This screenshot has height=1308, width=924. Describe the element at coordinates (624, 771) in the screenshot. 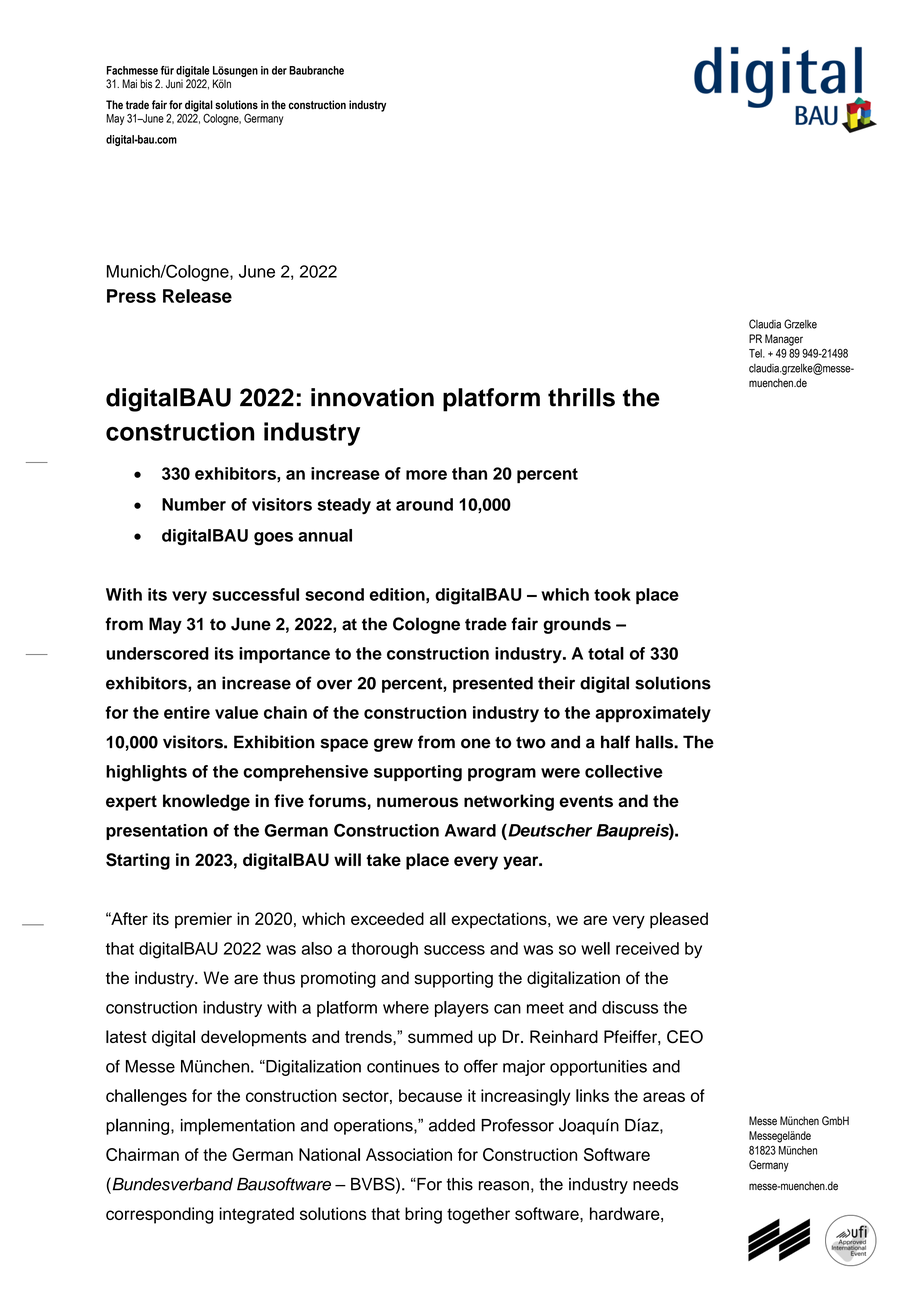

I see `collective` at that location.
